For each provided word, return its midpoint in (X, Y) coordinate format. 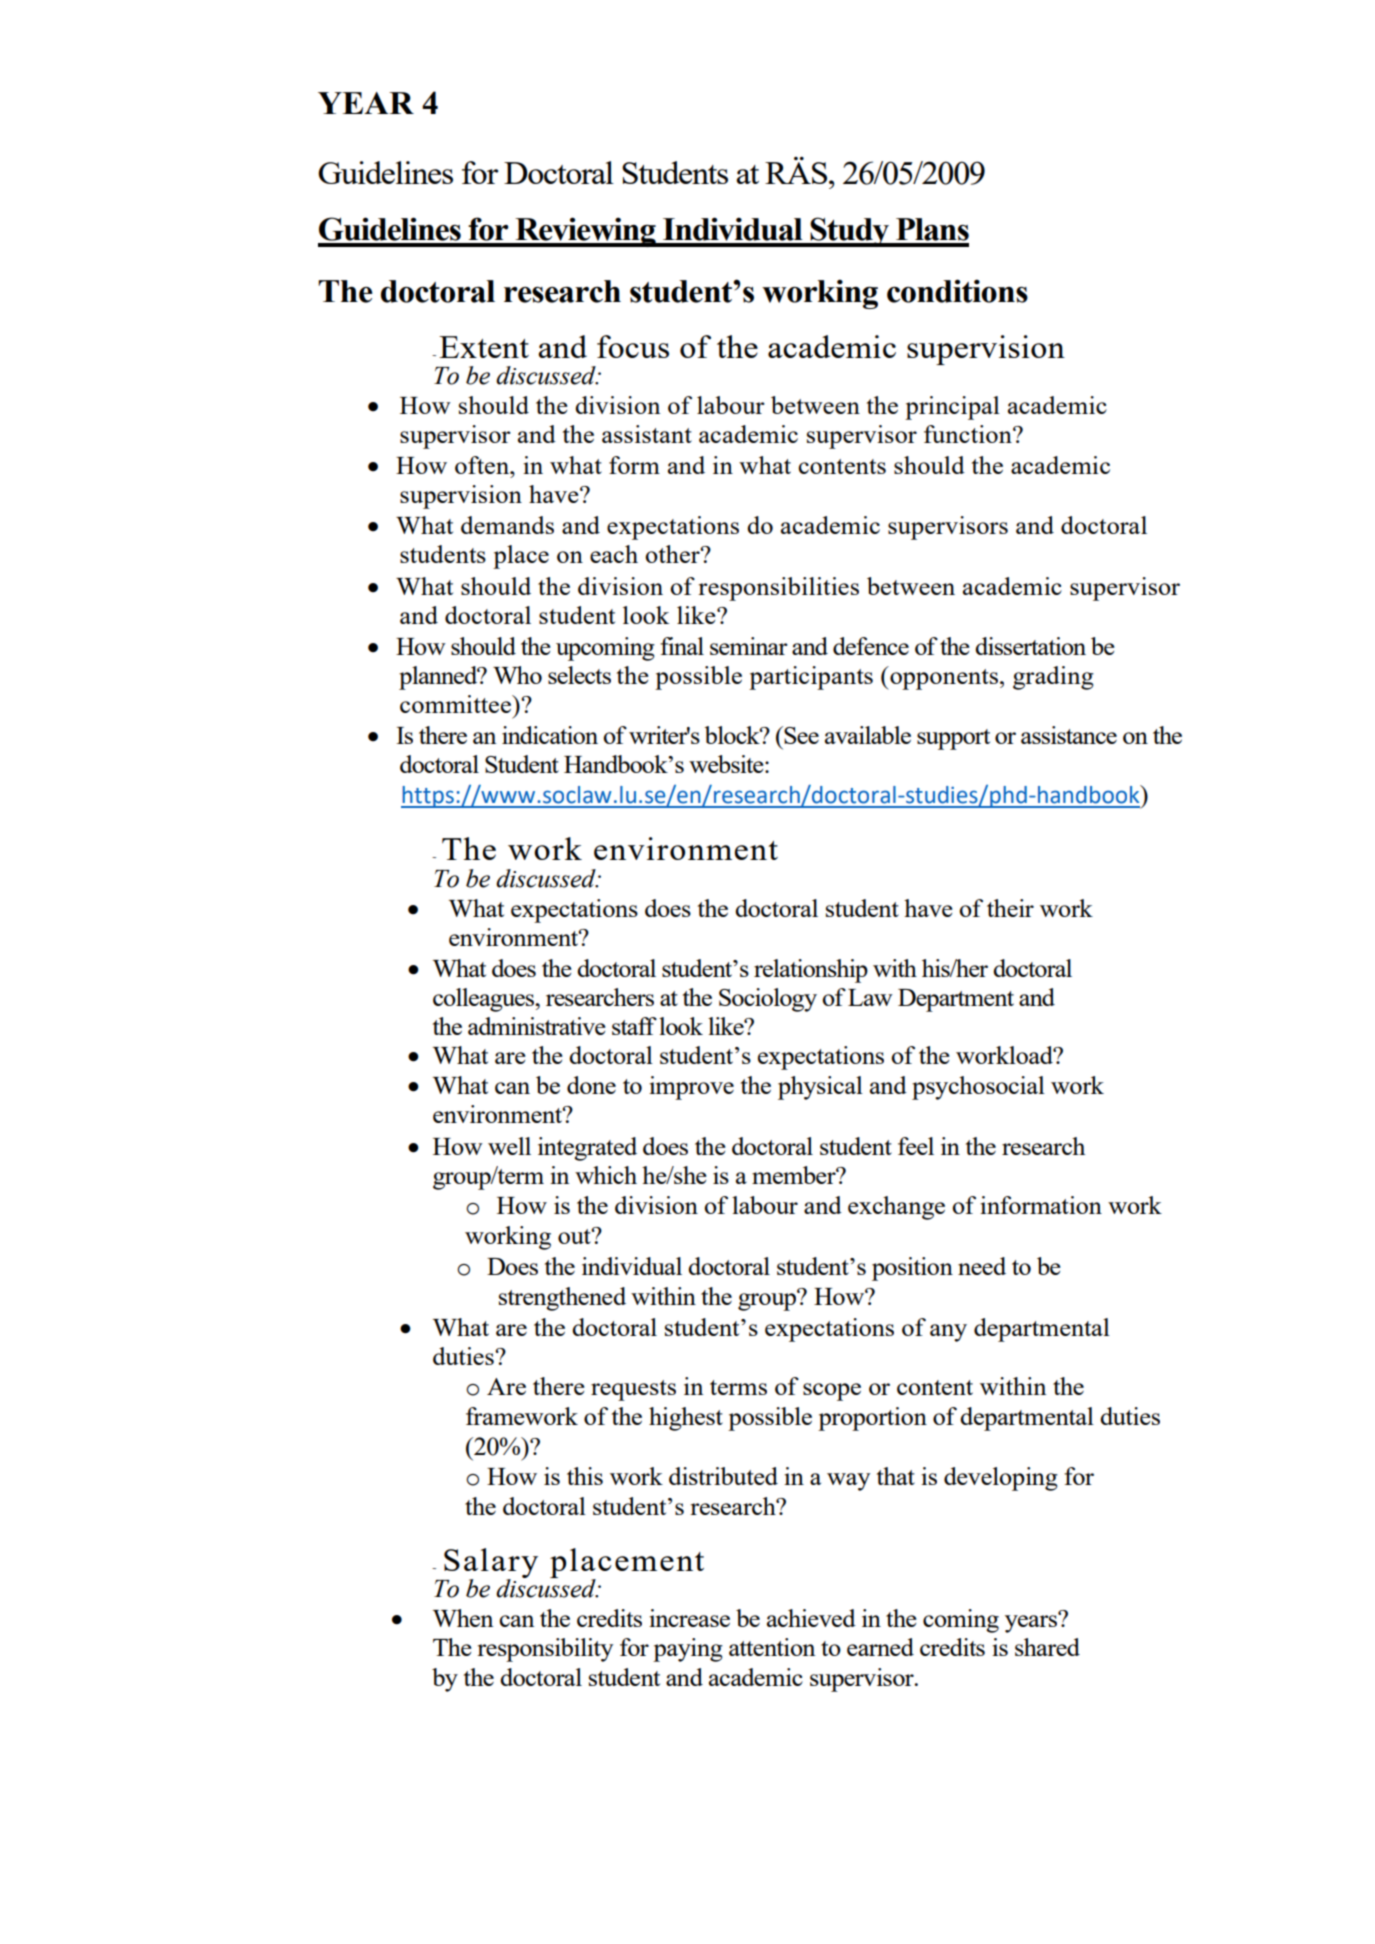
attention (772, 1647)
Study (850, 232)
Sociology (768, 1000)
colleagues (485, 1000)
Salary (490, 1564)
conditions (957, 291)
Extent (484, 347)
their (1010, 908)
